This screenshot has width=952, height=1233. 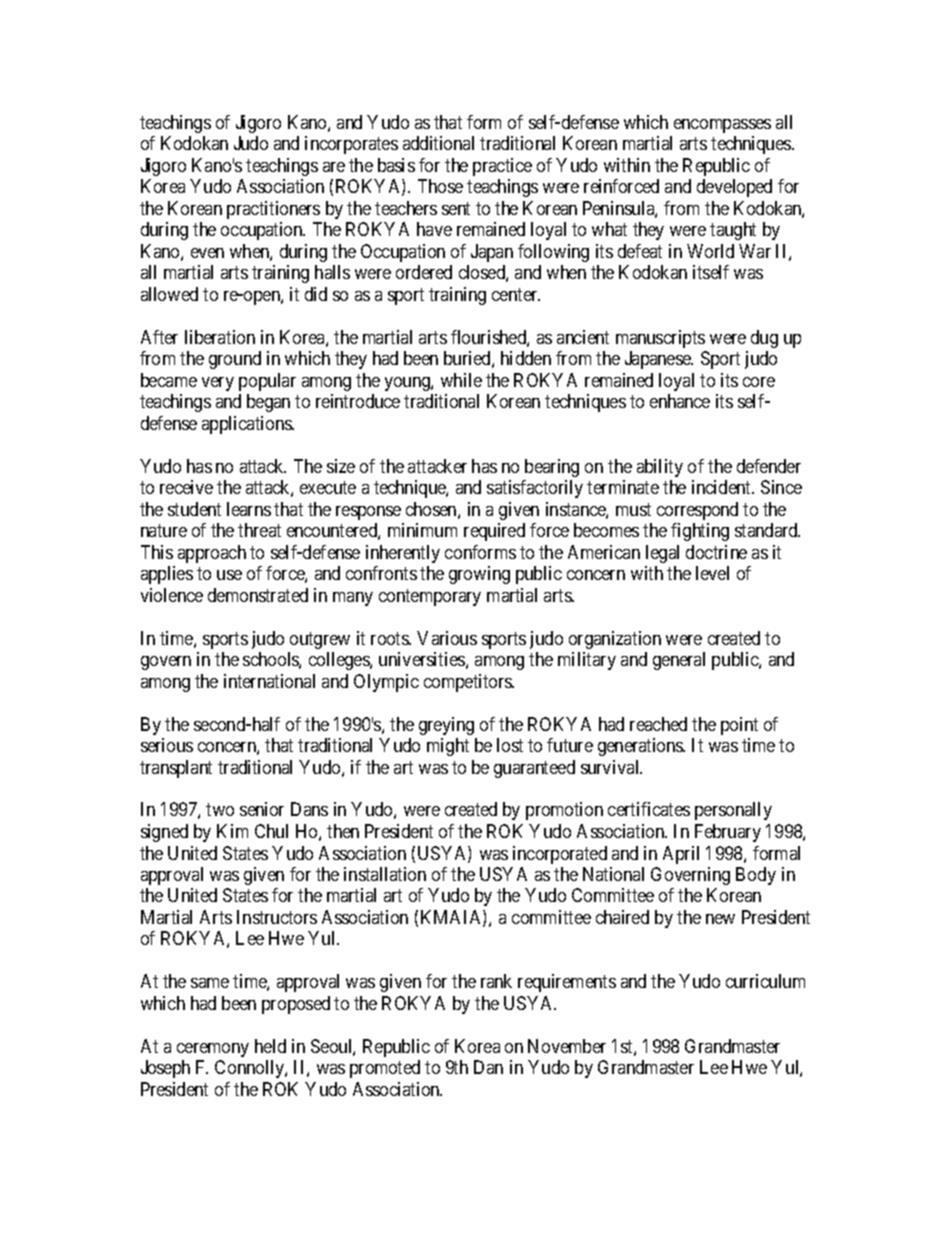 What do you see at coordinates (712, 573) in the screenshot?
I see `level` at bounding box center [712, 573].
